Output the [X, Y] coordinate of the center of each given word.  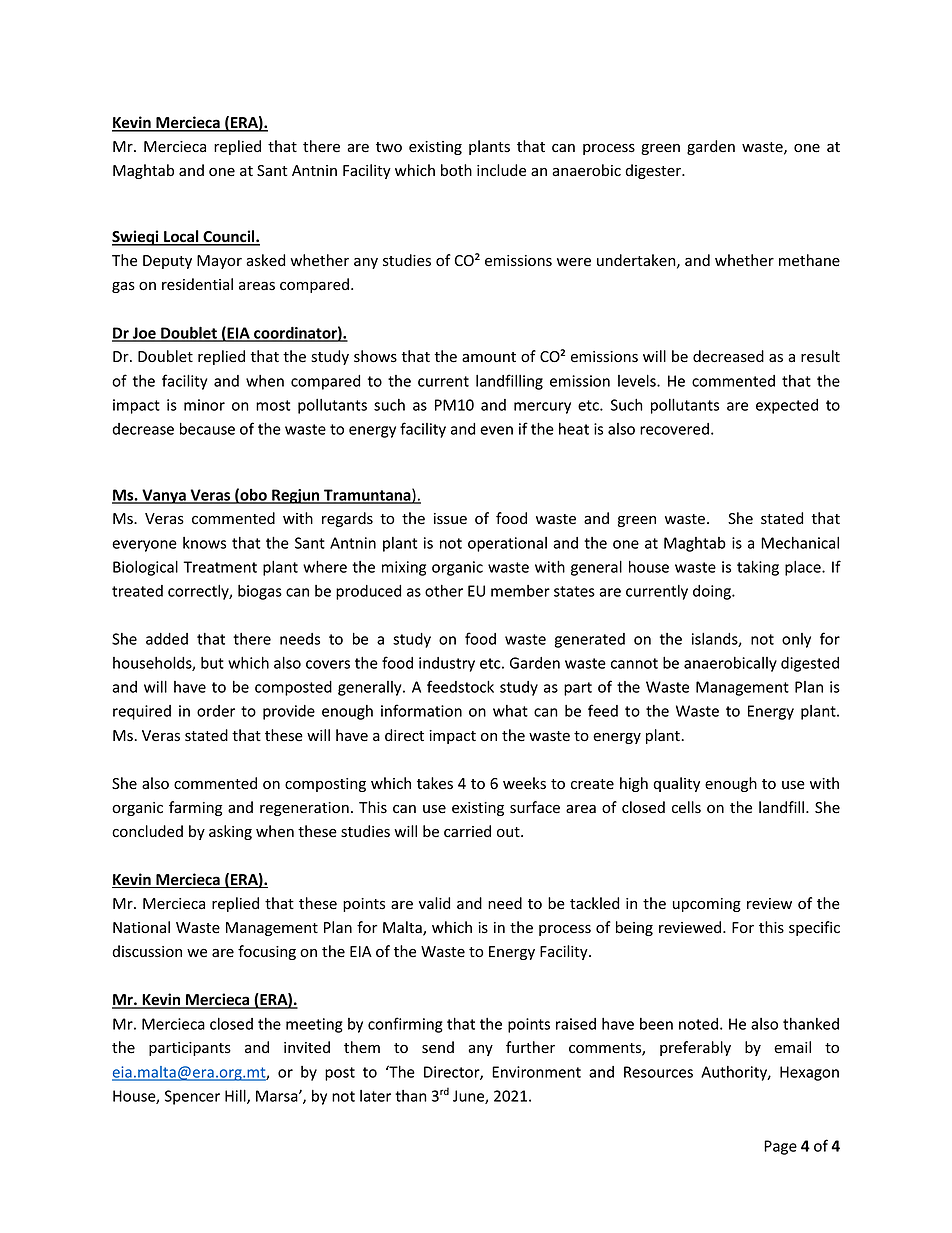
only [796, 640]
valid [434, 903]
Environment [536, 1072]
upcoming [707, 905]
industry [447, 664]
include [501, 170]
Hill [236, 1096]
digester [654, 171]
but [212, 663]
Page [780, 1147]
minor [204, 405]
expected [787, 406]
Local [181, 237]
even [496, 430]
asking [230, 832]
